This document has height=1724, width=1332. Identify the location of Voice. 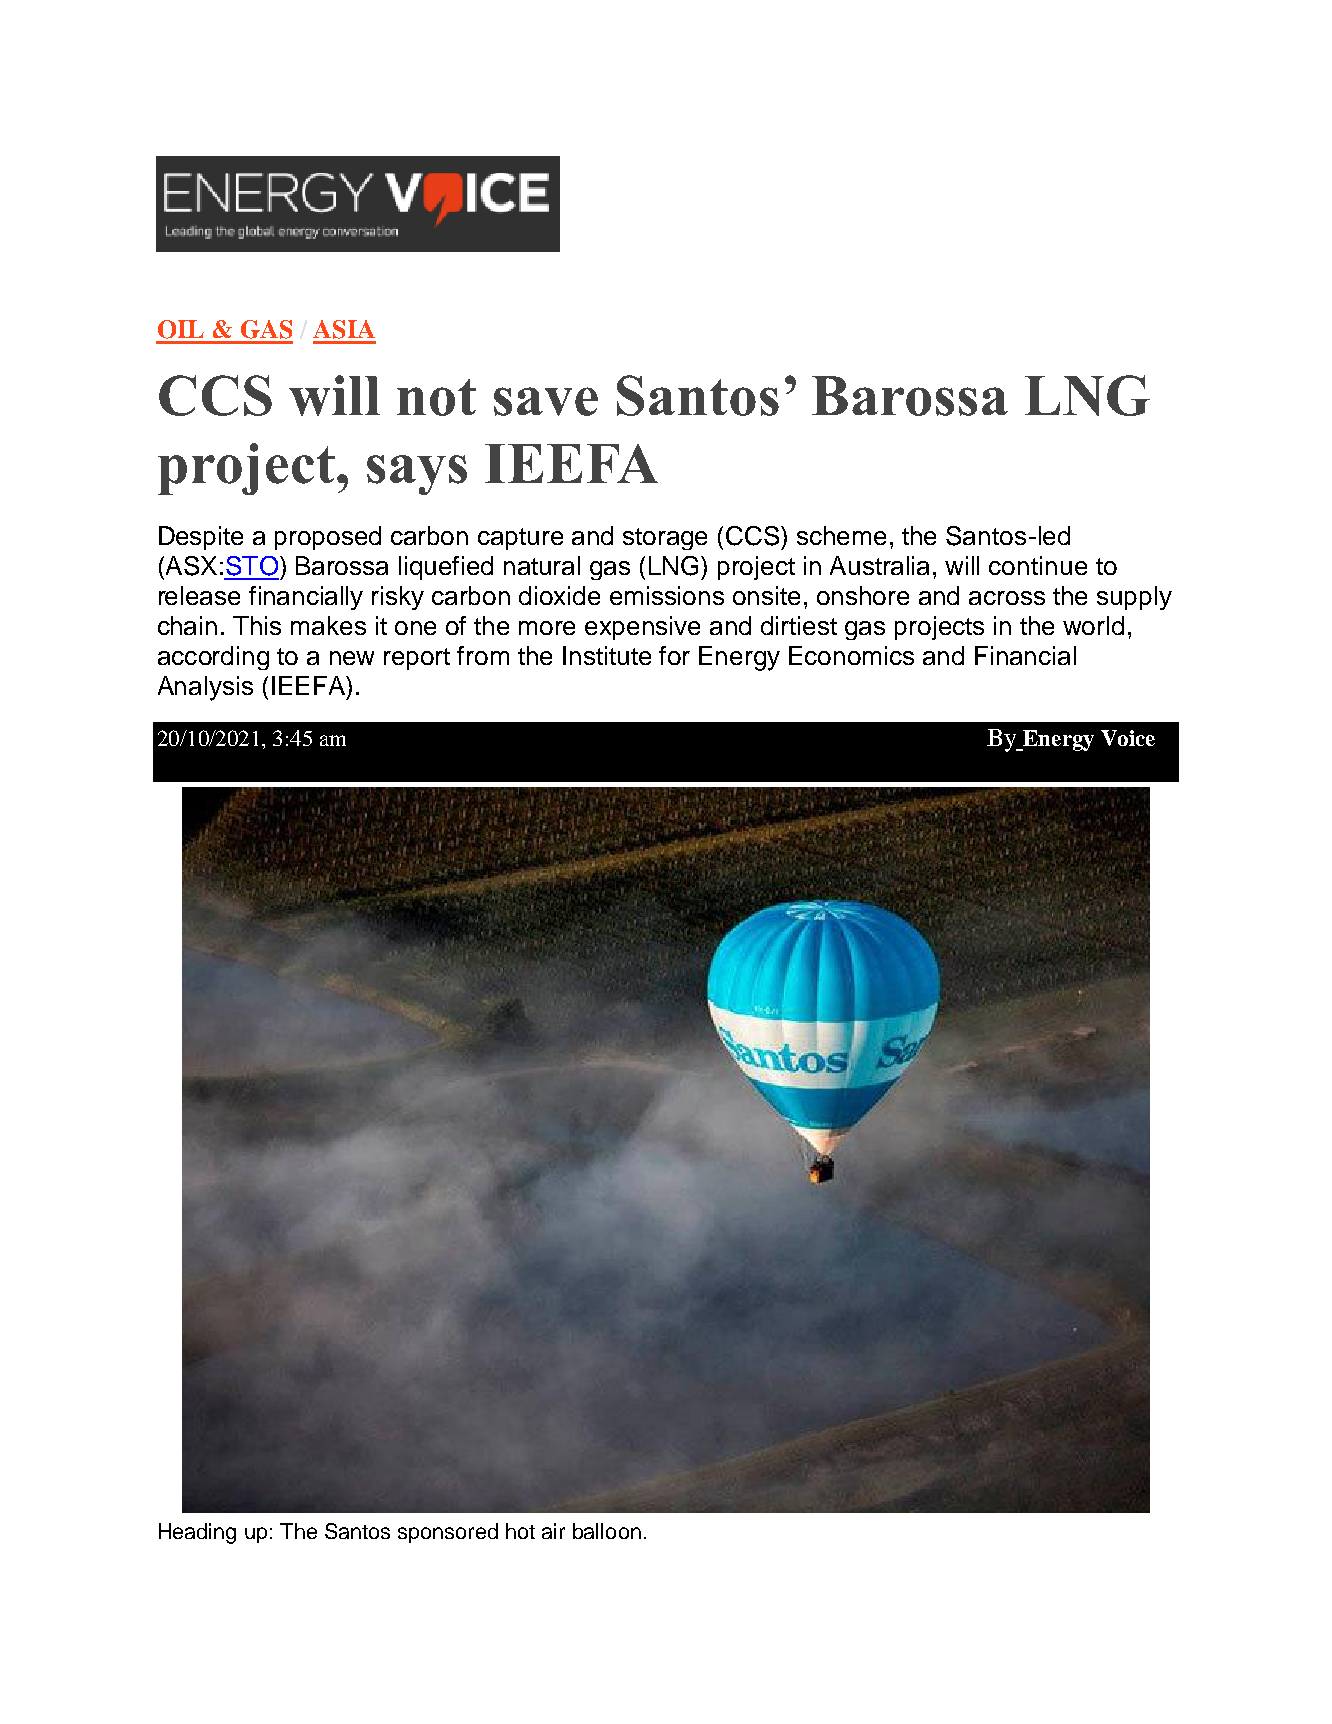
(1128, 738).
